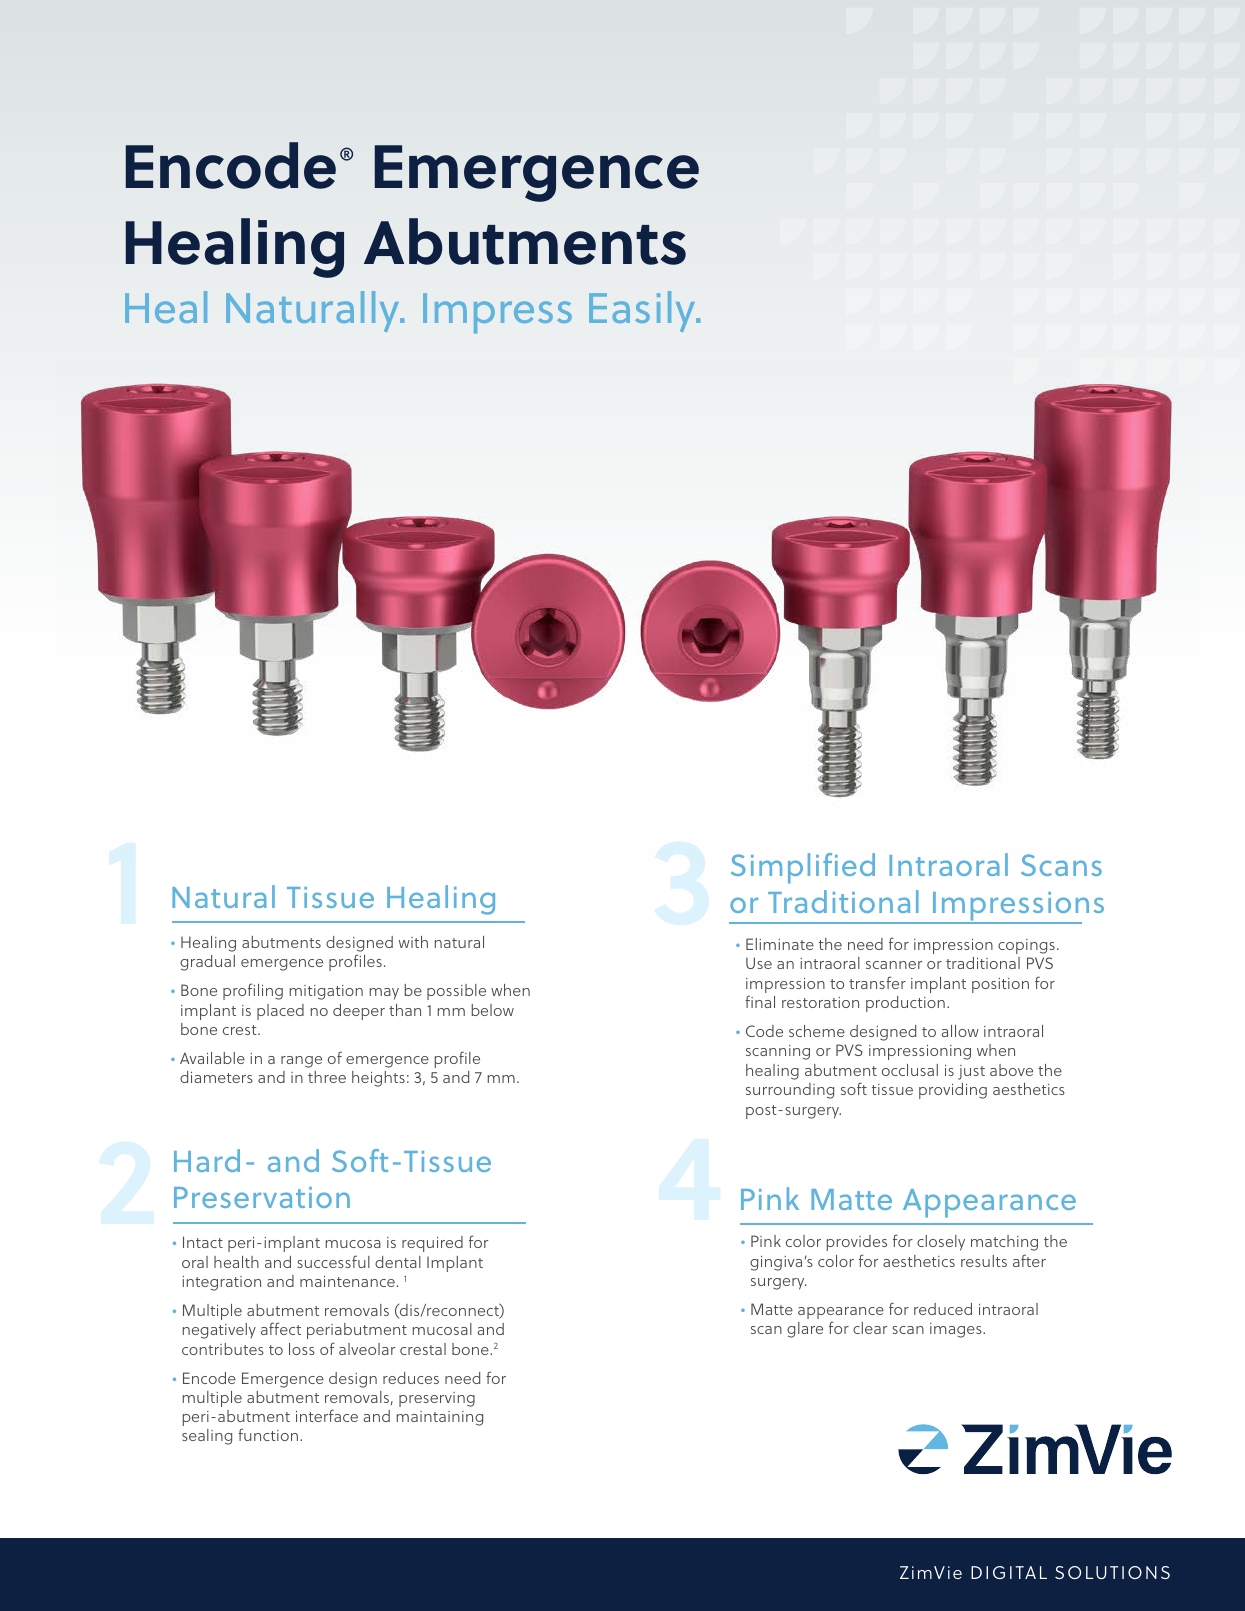  What do you see at coordinates (953, 1091) in the screenshot?
I see `providing` at bounding box center [953, 1091].
